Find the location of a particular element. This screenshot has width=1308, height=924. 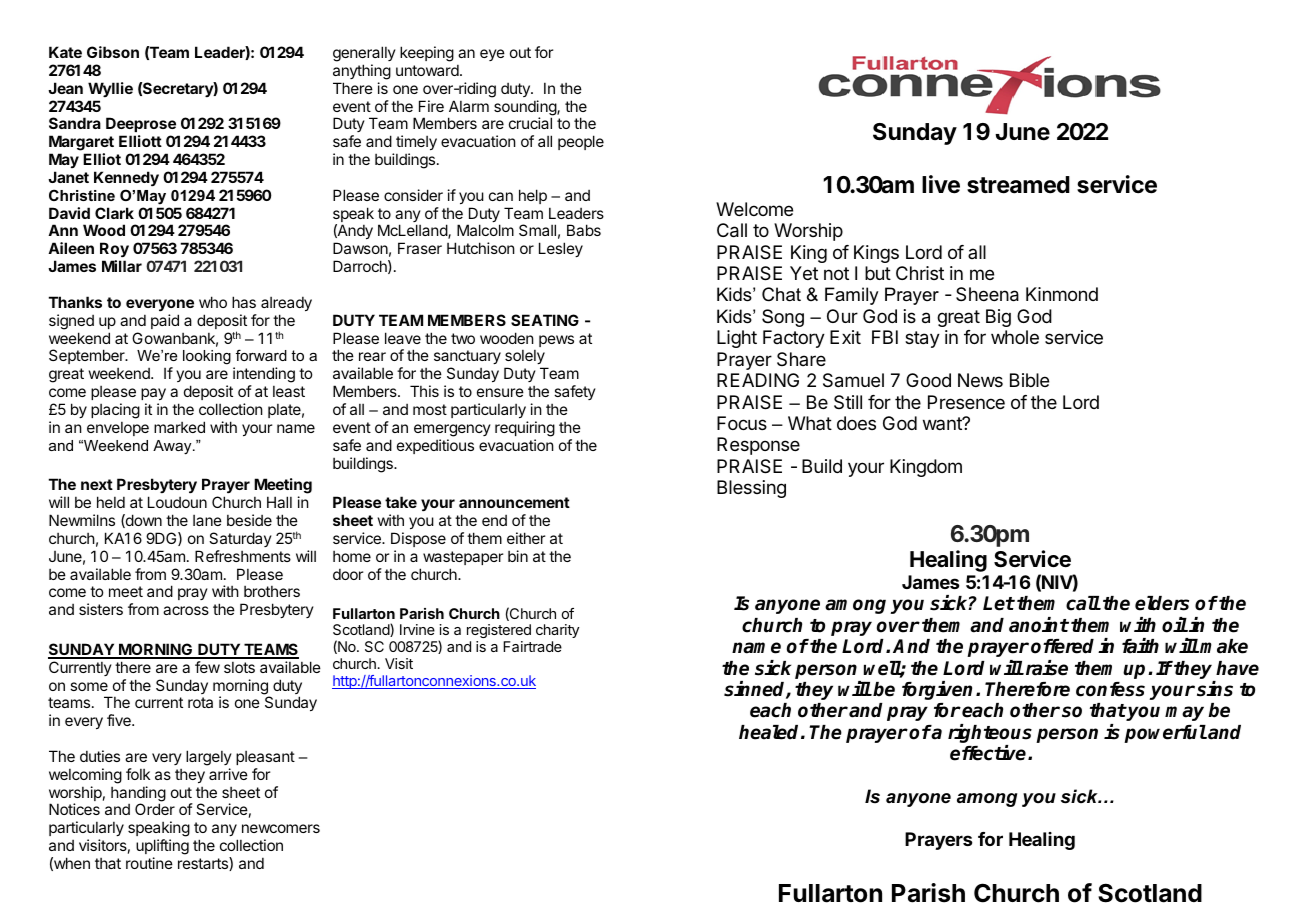

whole is located at coordinates (1015, 337).
